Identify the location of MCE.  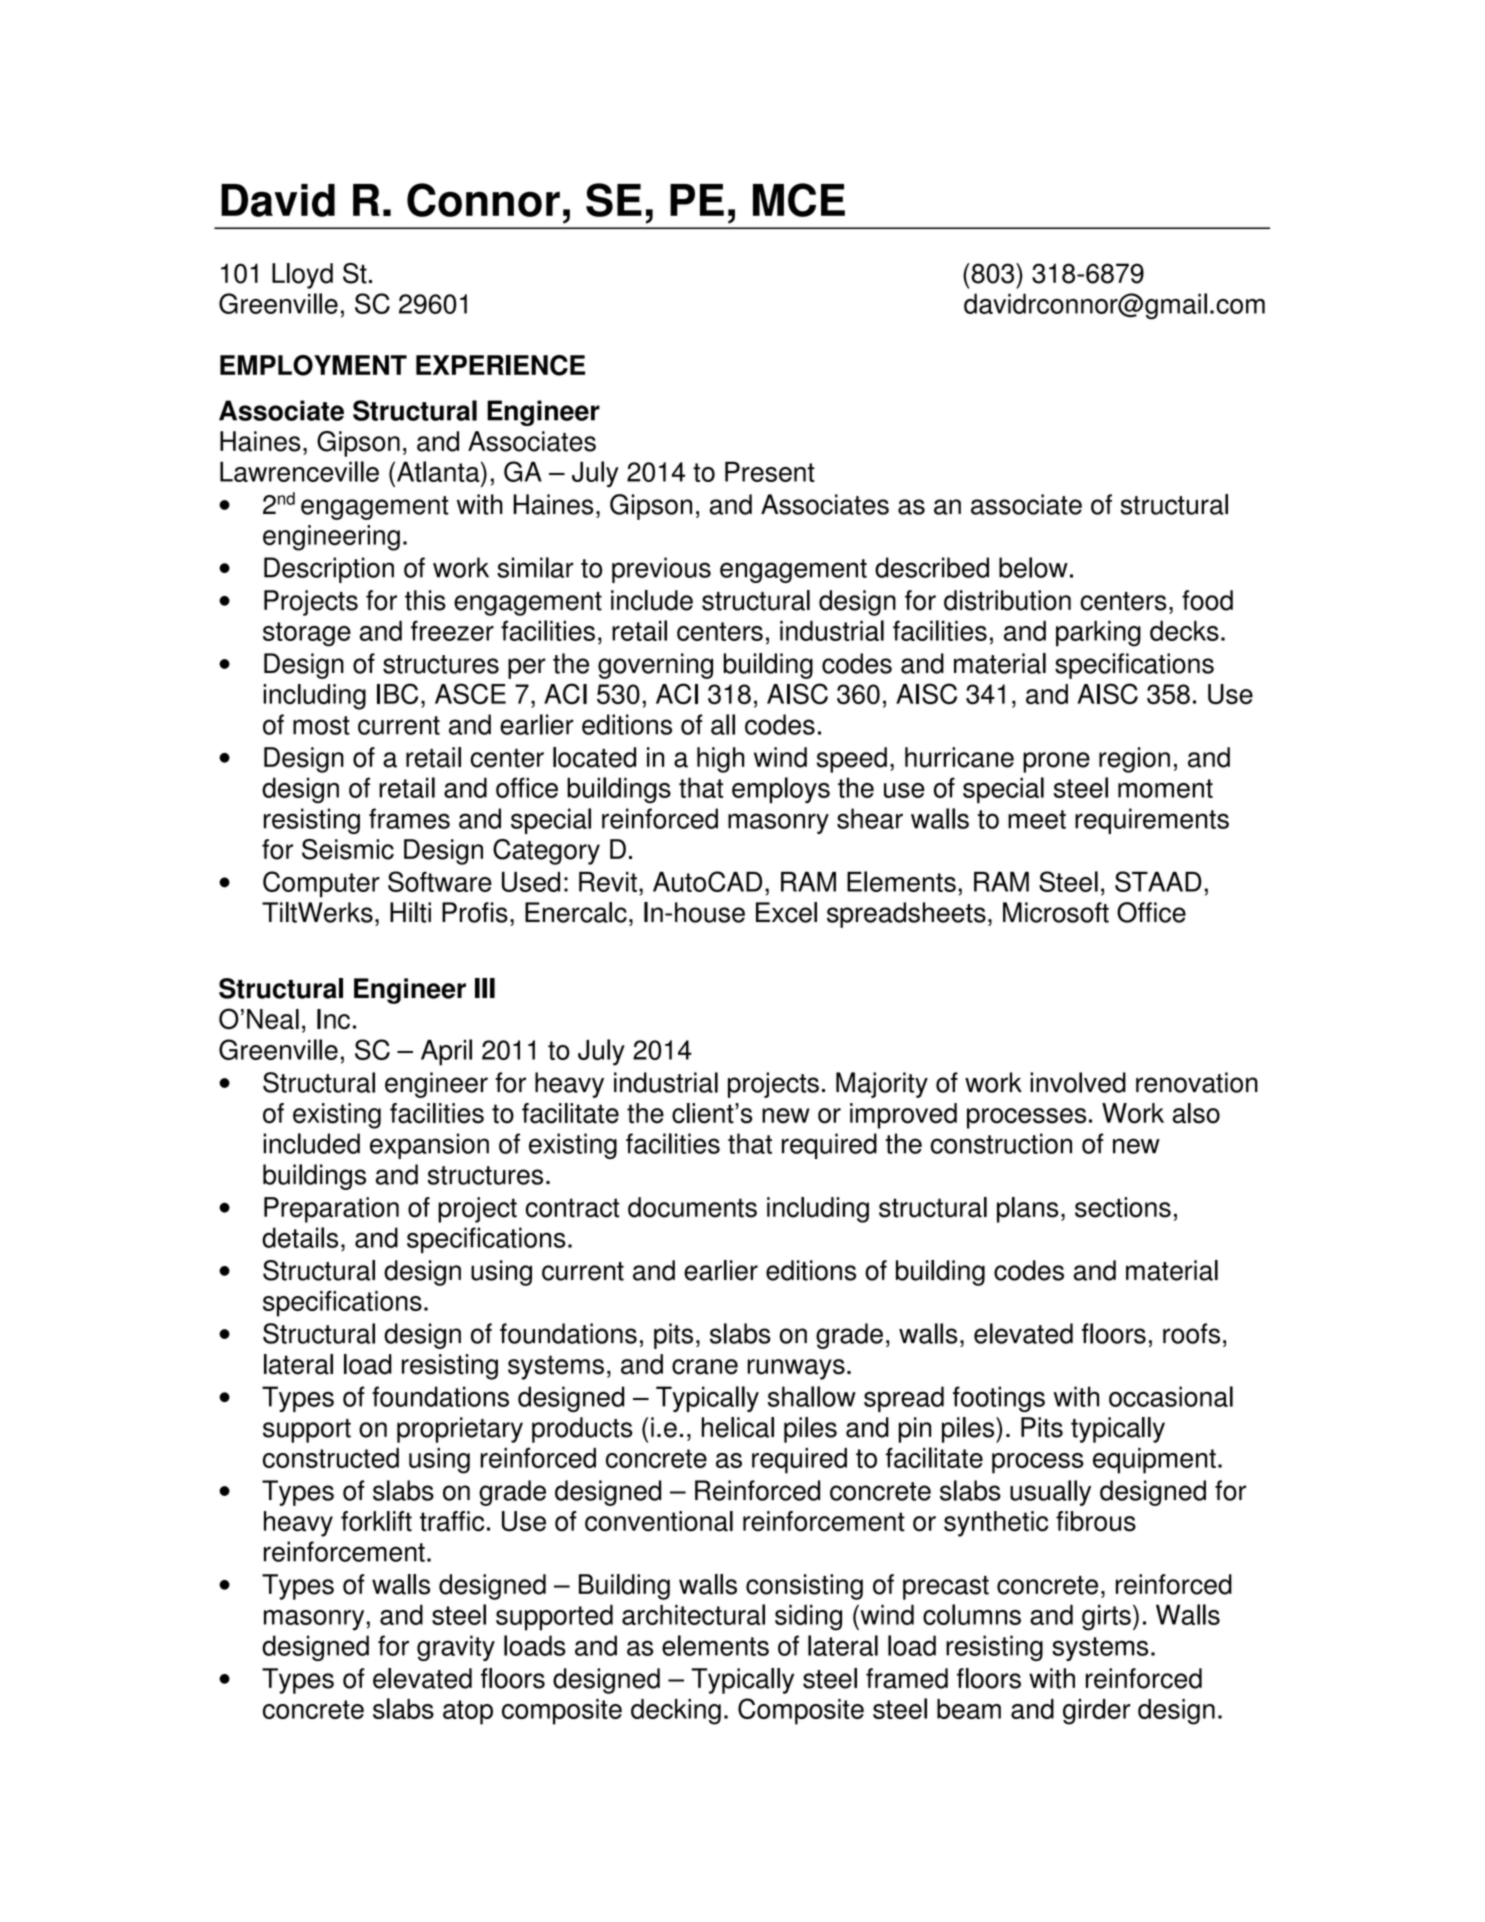
(799, 200).
